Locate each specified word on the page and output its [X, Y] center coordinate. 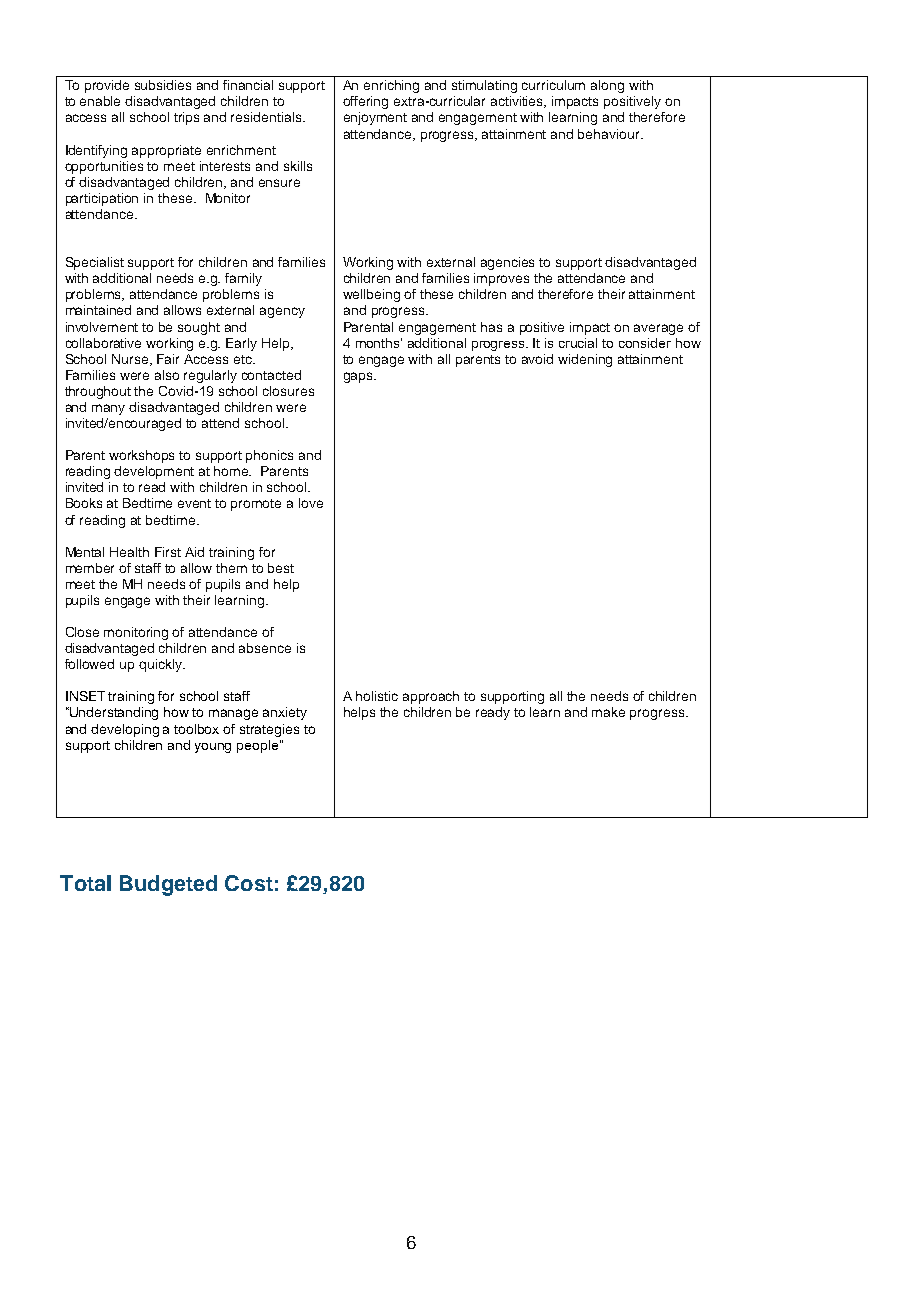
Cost [249, 883]
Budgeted [168, 885]
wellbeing [371, 295]
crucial [578, 343]
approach [431, 697]
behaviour [610, 134]
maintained [98, 310]
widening [585, 360]
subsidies [163, 85]
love [311, 503]
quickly [161, 665]
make [608, 712]
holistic [377, 696]
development [154, 472]
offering [365, 102]
